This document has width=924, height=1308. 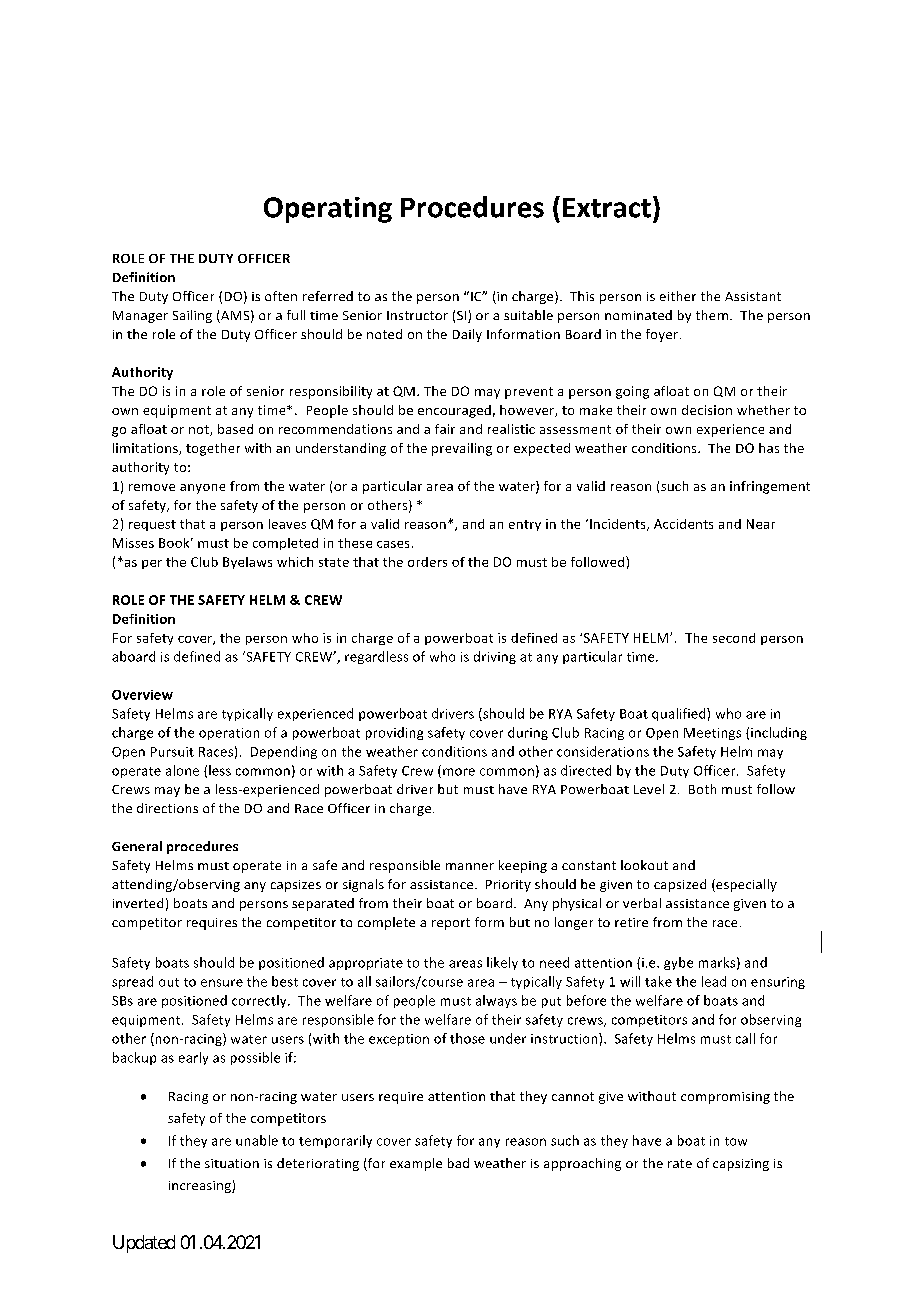 I want to click on lead, so click(x=714, y=981).
